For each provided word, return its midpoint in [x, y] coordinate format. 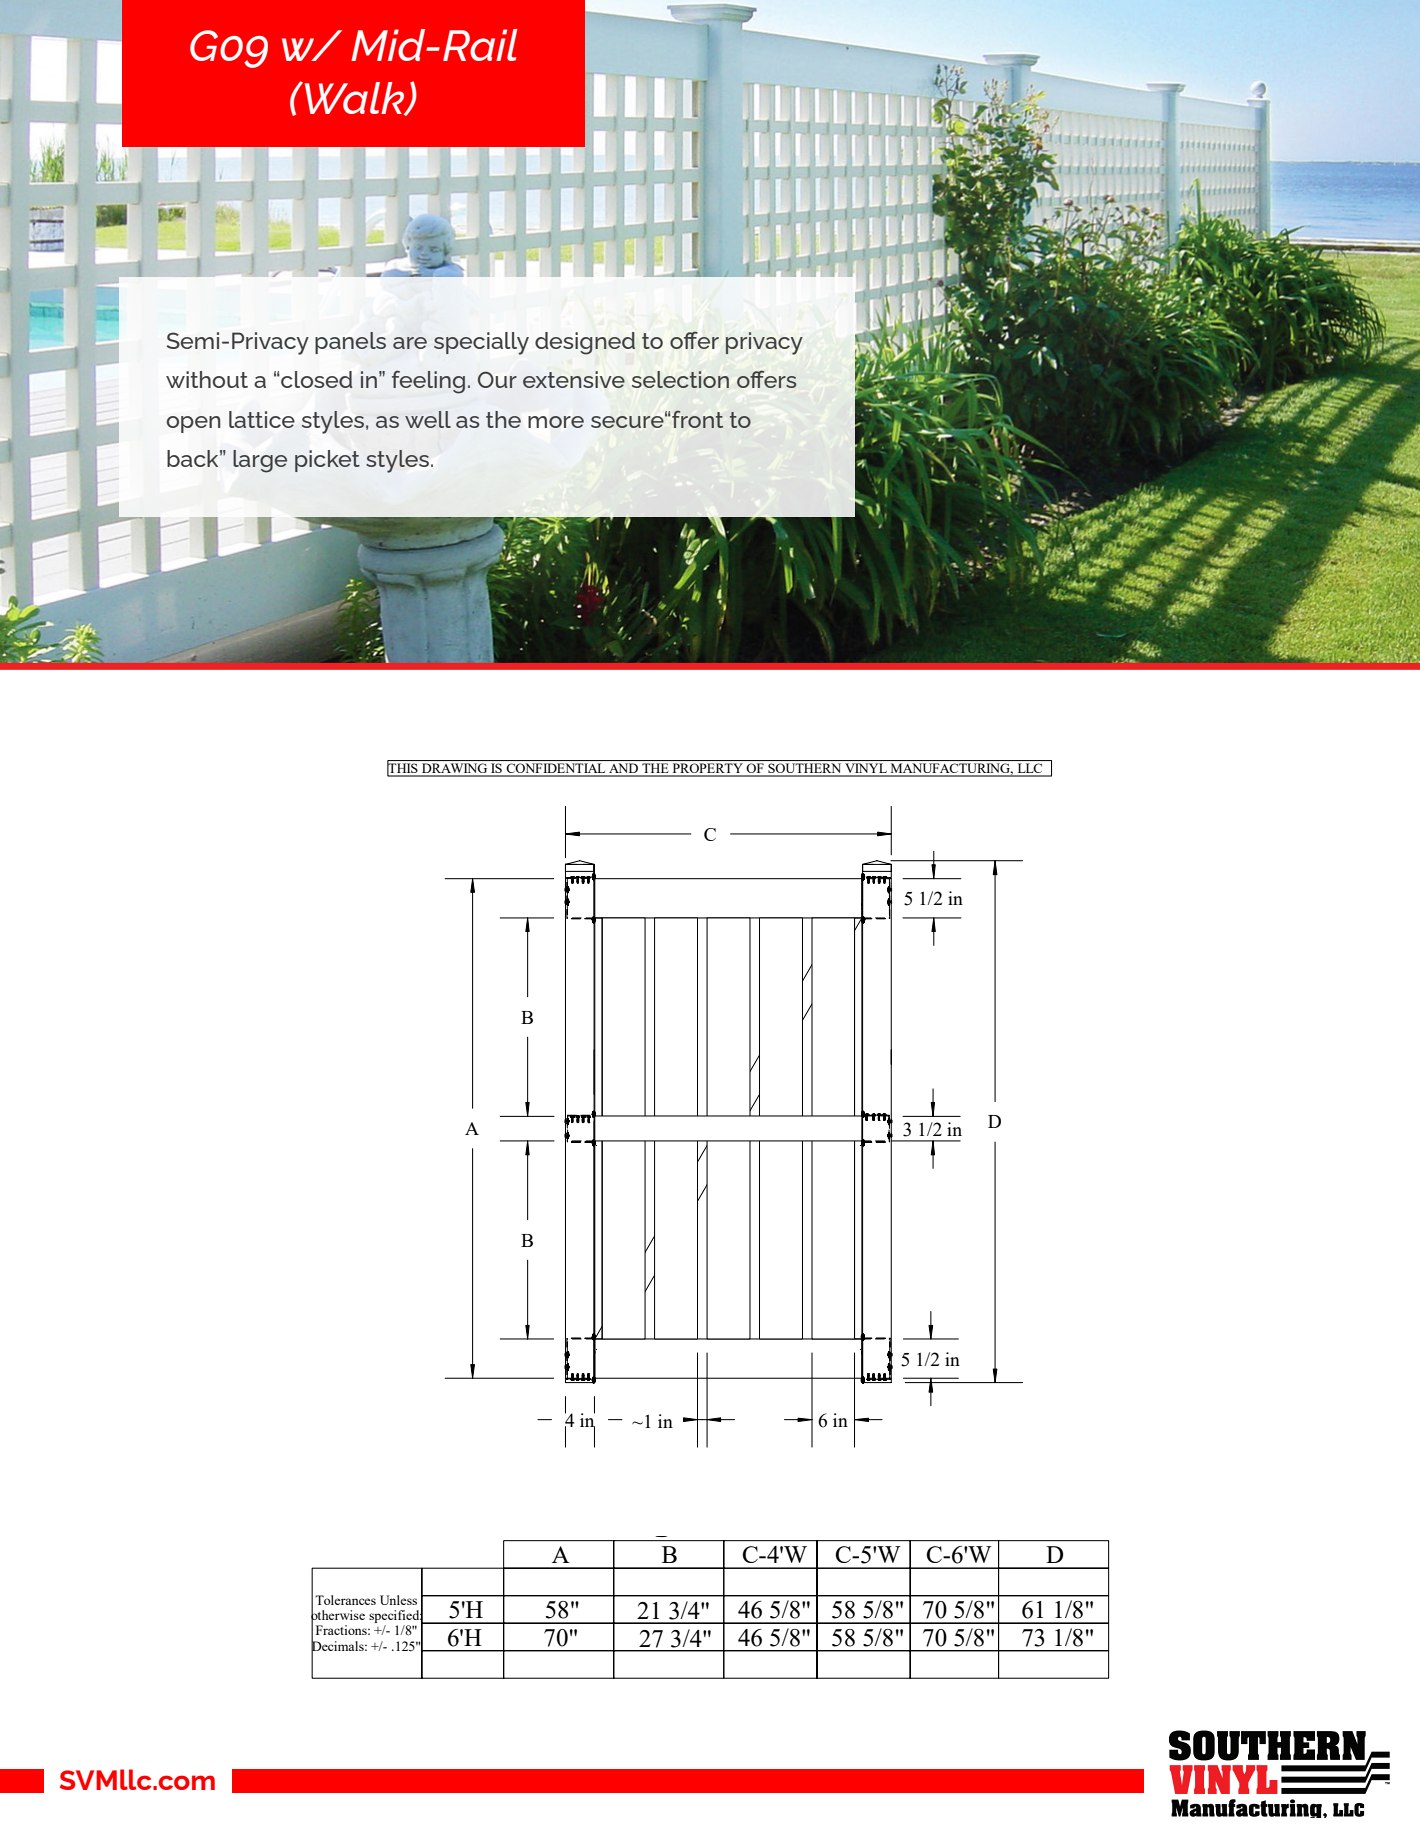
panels [350, 343]
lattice [262, 419]
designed [585, 343]
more [556, 422]
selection [680, 379]
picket [327, 461]
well [428, 419]
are [410, 343]
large [260, 461]
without [207, 379]
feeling [428, 382]
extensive [574, 379]
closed [316, 379]
